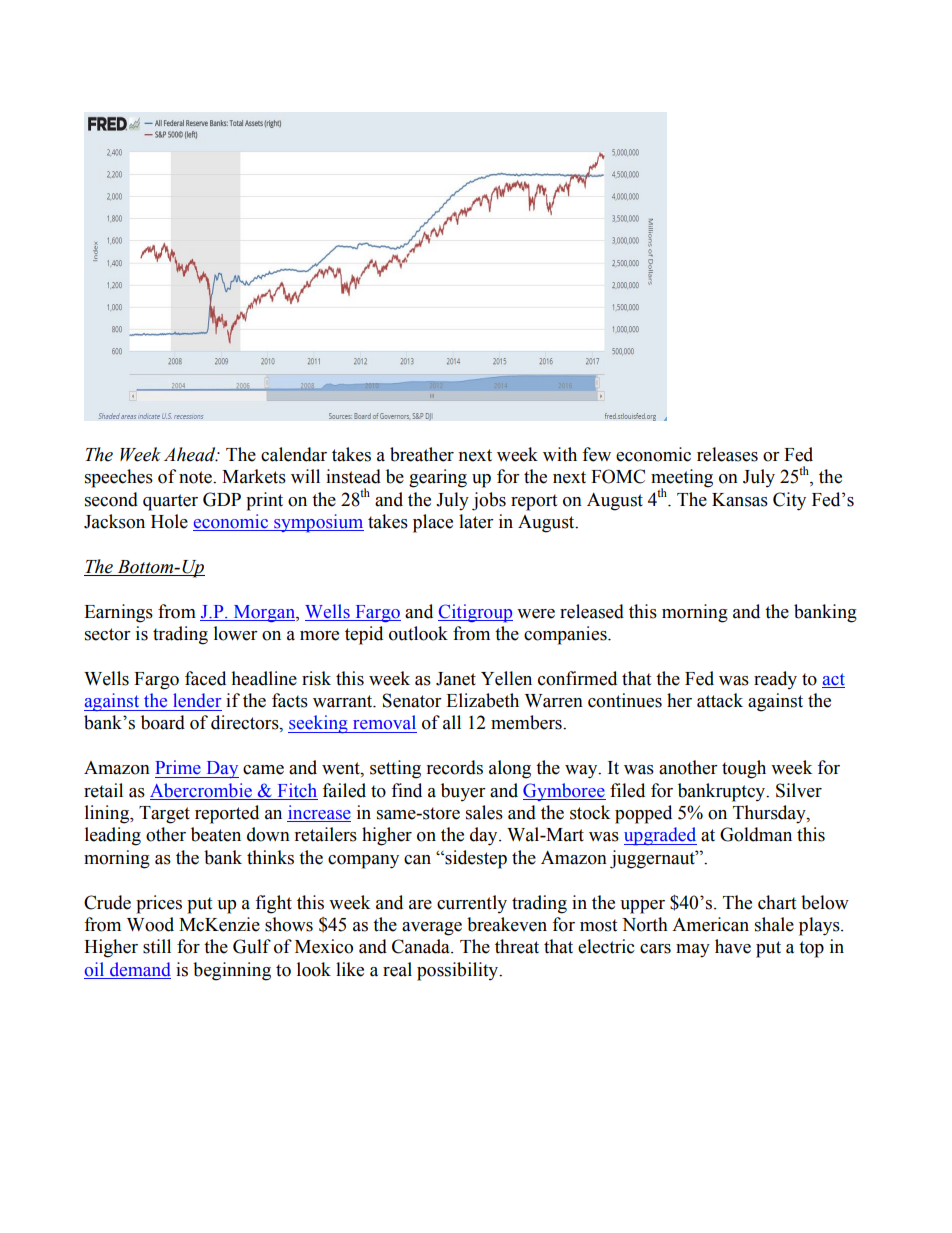 The image size is (952, 1233). What do you see at coordinates (196, 477) in the screenshot?
I see `note` at bounding box center [196, 477].
